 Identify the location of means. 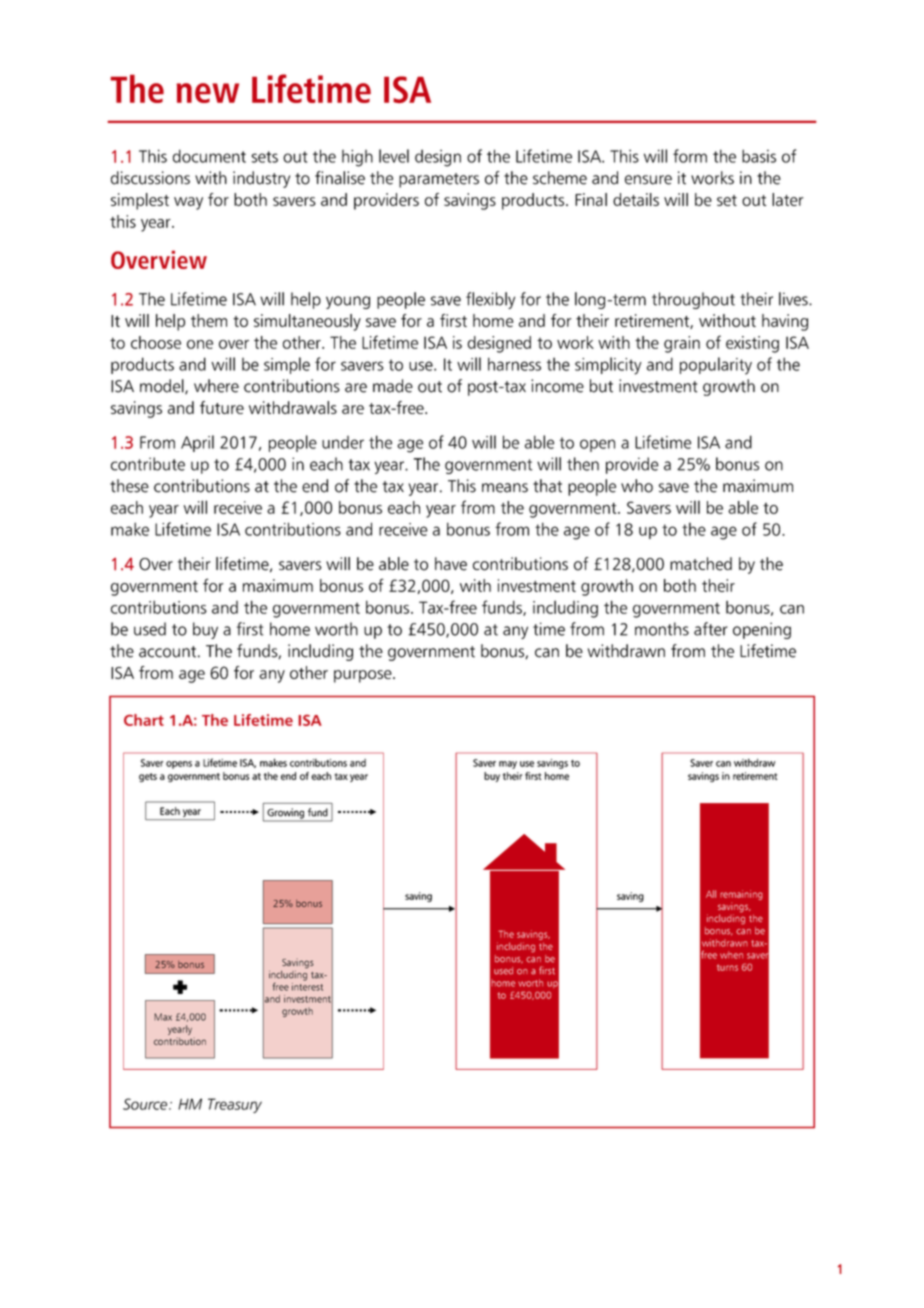
(505, 488).
